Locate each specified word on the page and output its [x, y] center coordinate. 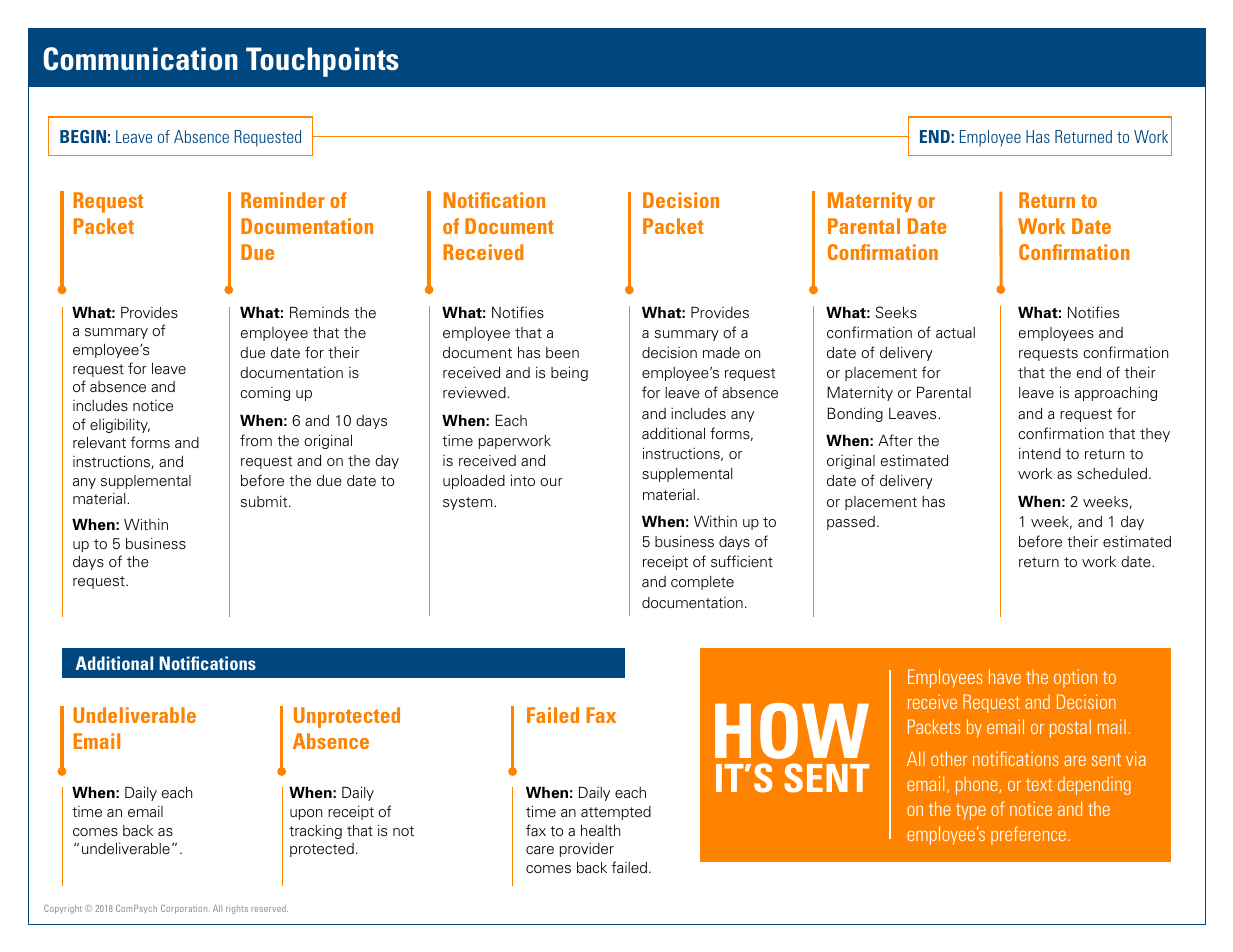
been [562, 352]
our [551, 482]
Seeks [896, 312]
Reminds [319, 312]
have [1005, 676]
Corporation [185, 909]
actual [955, 333]
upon [306, 814]
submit [265, 502]
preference [1028, 835]
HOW [792, 731]
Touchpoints [322, 62]
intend [1040, 454]
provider [587, 850]
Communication [141, 59]
